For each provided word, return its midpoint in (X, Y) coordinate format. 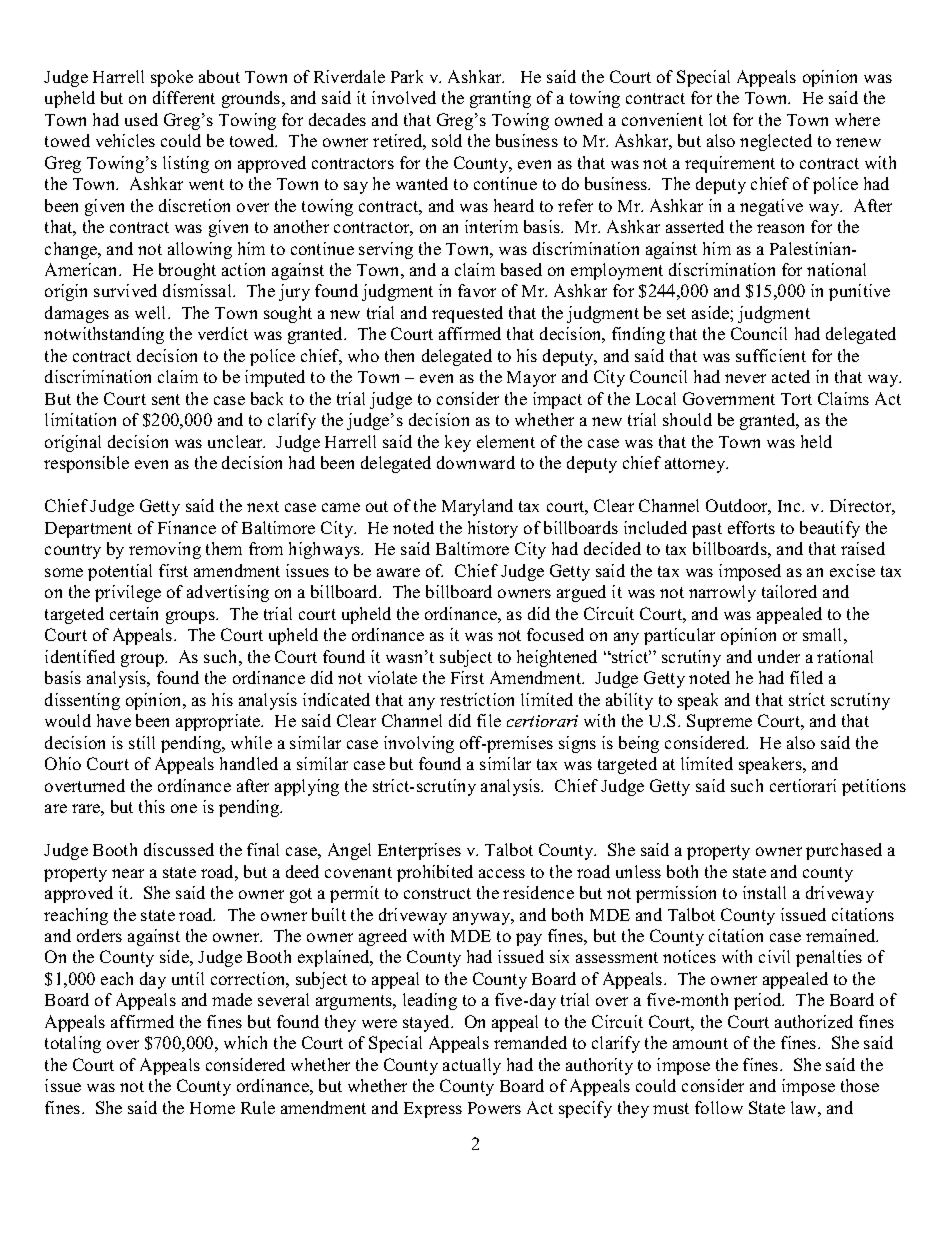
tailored (789, 591)
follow (719, 1107)
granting (500, 99)
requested (467, 314)
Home (212, 1108)
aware (398, 572)
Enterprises (419, 851)
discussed (179, 849)
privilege (128, 593)
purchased (844, 851)
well (152, 312)
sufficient (771, 355)
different (184, 97)
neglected (776, 142)
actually (472, 1066)
